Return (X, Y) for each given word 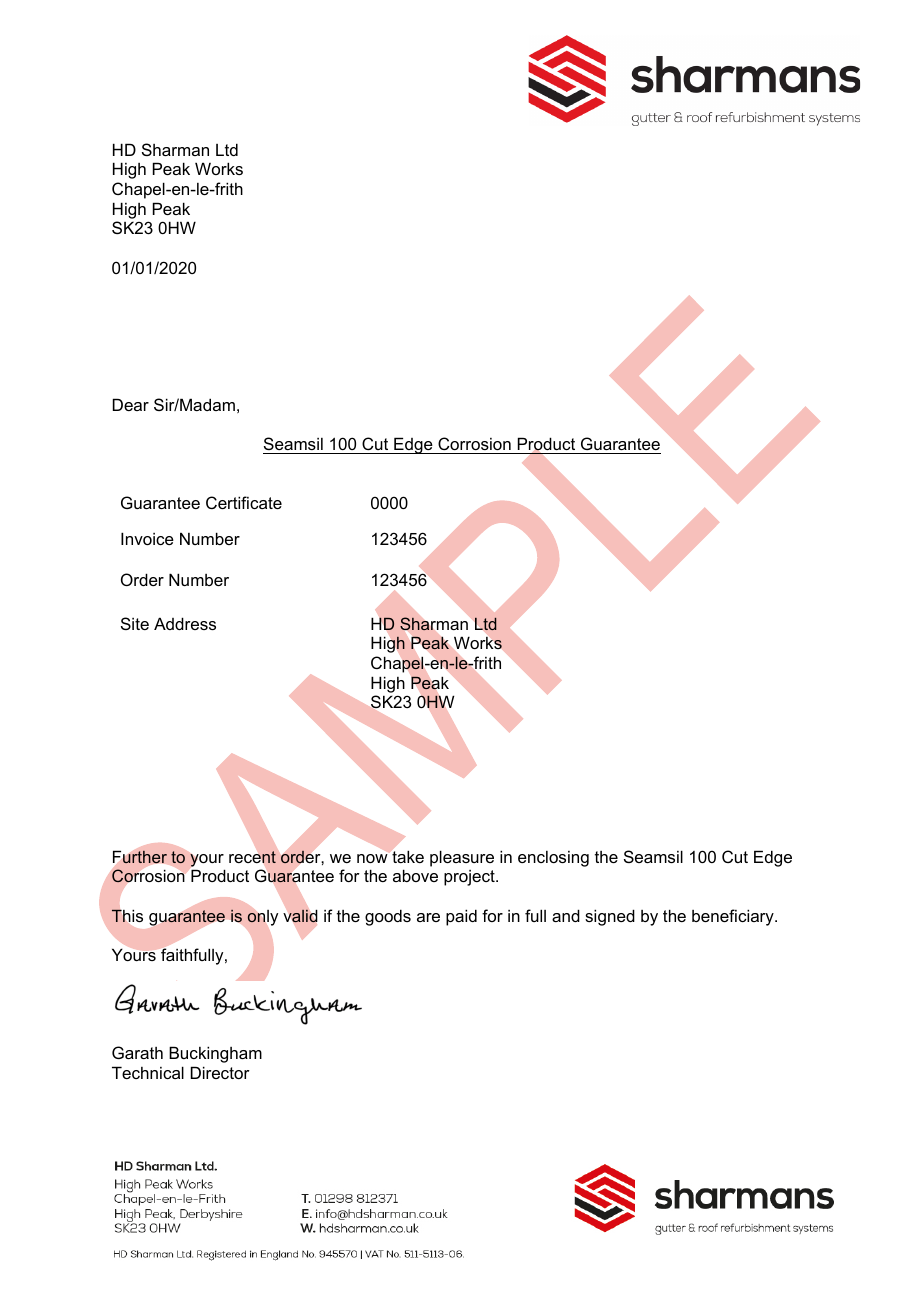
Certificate (244, 502)
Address (185, 623)
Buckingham (215, 1054)
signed (610, 917)
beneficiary (734, 917)
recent (252, 857)
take (408, 856)
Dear (131, 404)
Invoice (147, 538)
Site (135, 623)
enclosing (553, 859)
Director (220, 1072)
